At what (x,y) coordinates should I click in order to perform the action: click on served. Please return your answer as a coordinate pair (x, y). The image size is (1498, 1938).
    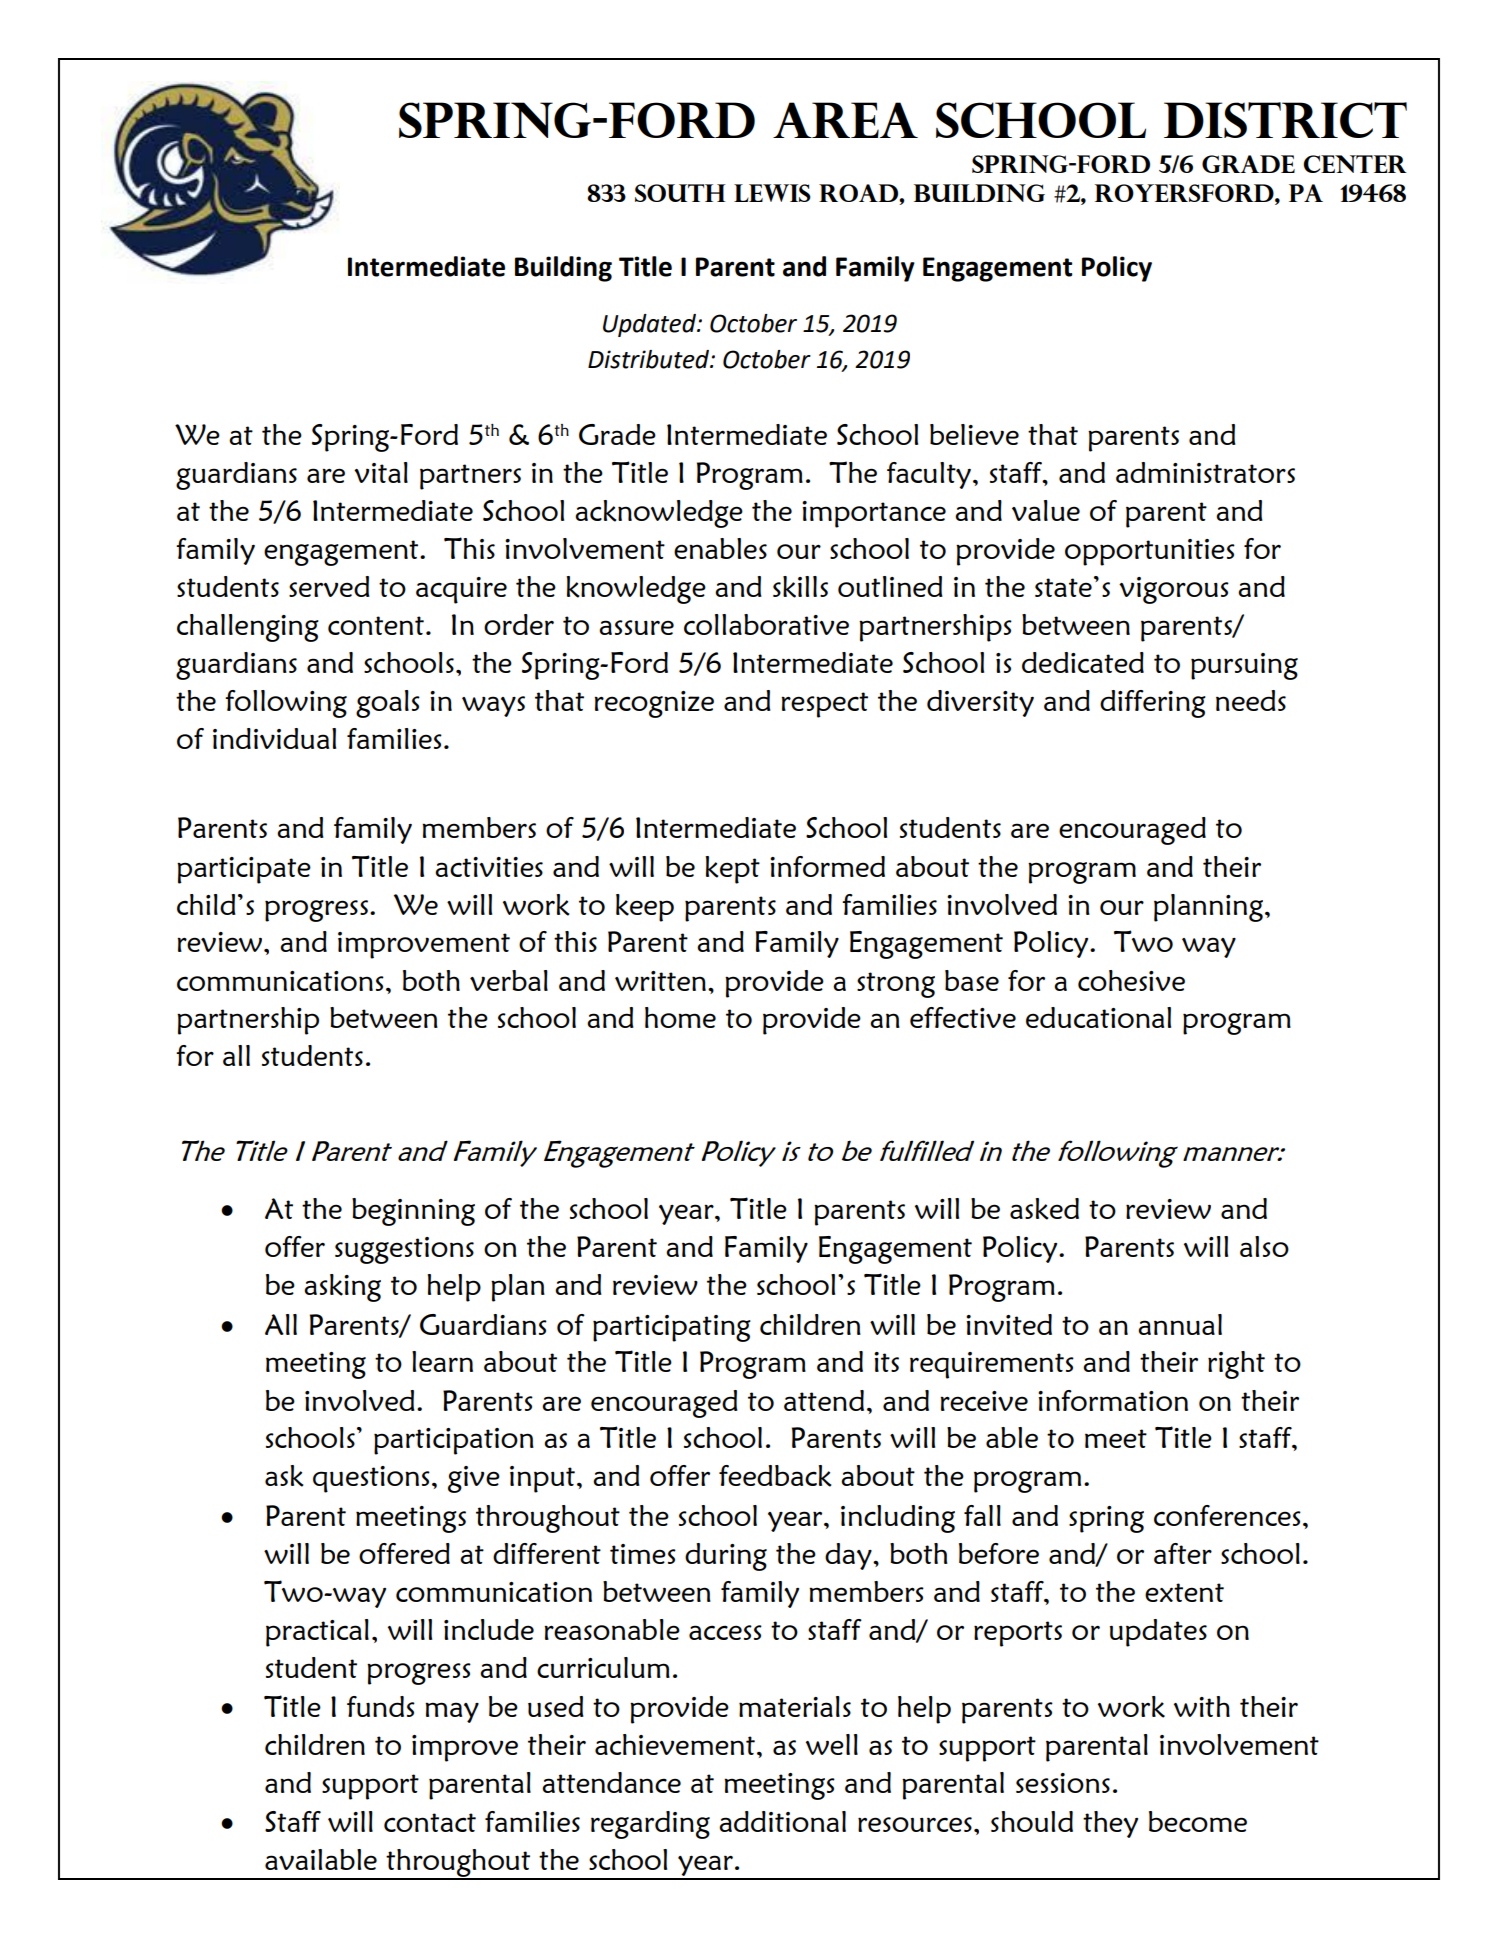
    Looking at the image, I should click on (329, 586).
